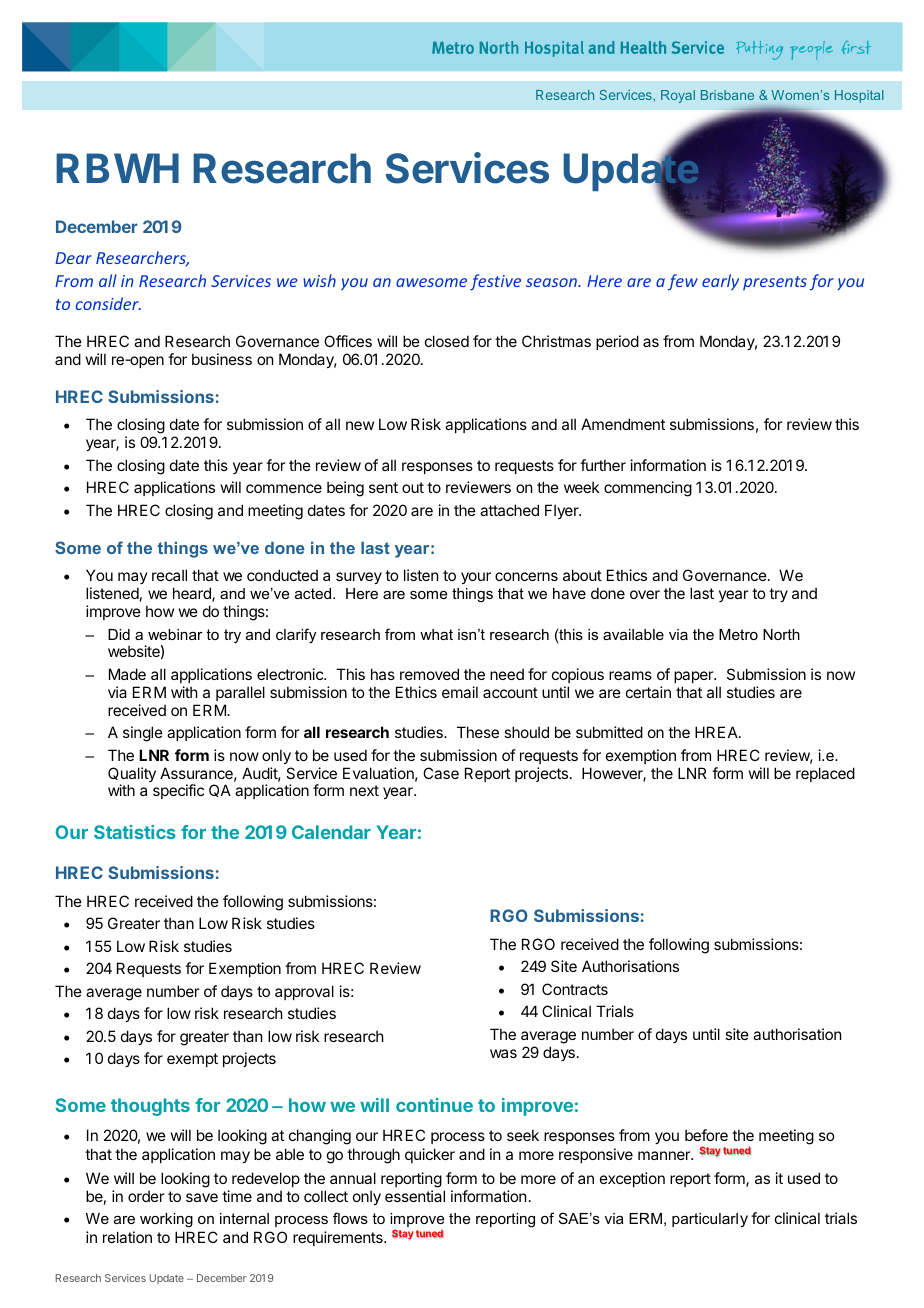 The width and height of the page is (924, 1308). I want to click on approval, so click(304, 992).
